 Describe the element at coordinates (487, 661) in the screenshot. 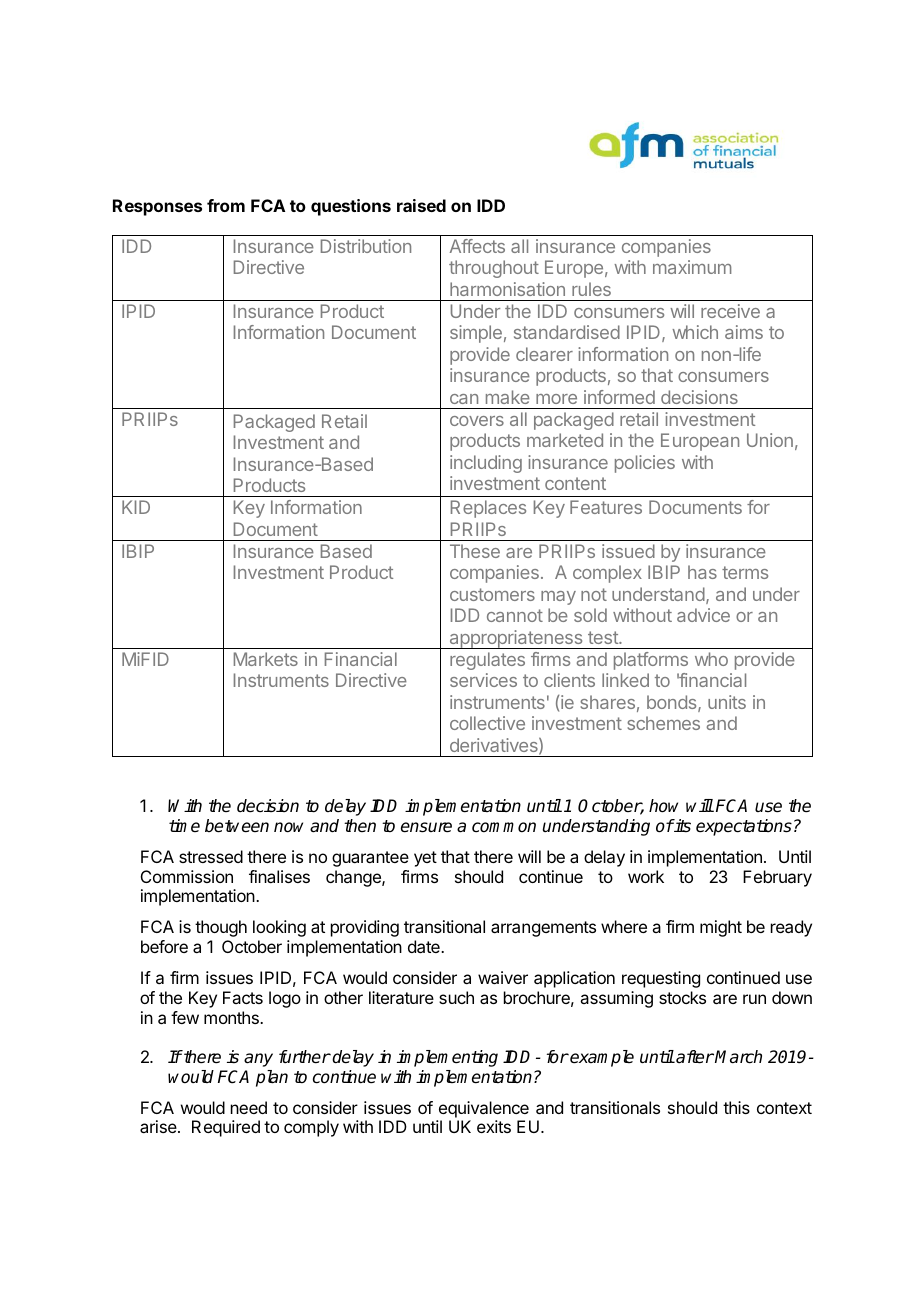

I see `regulates` at that location.
